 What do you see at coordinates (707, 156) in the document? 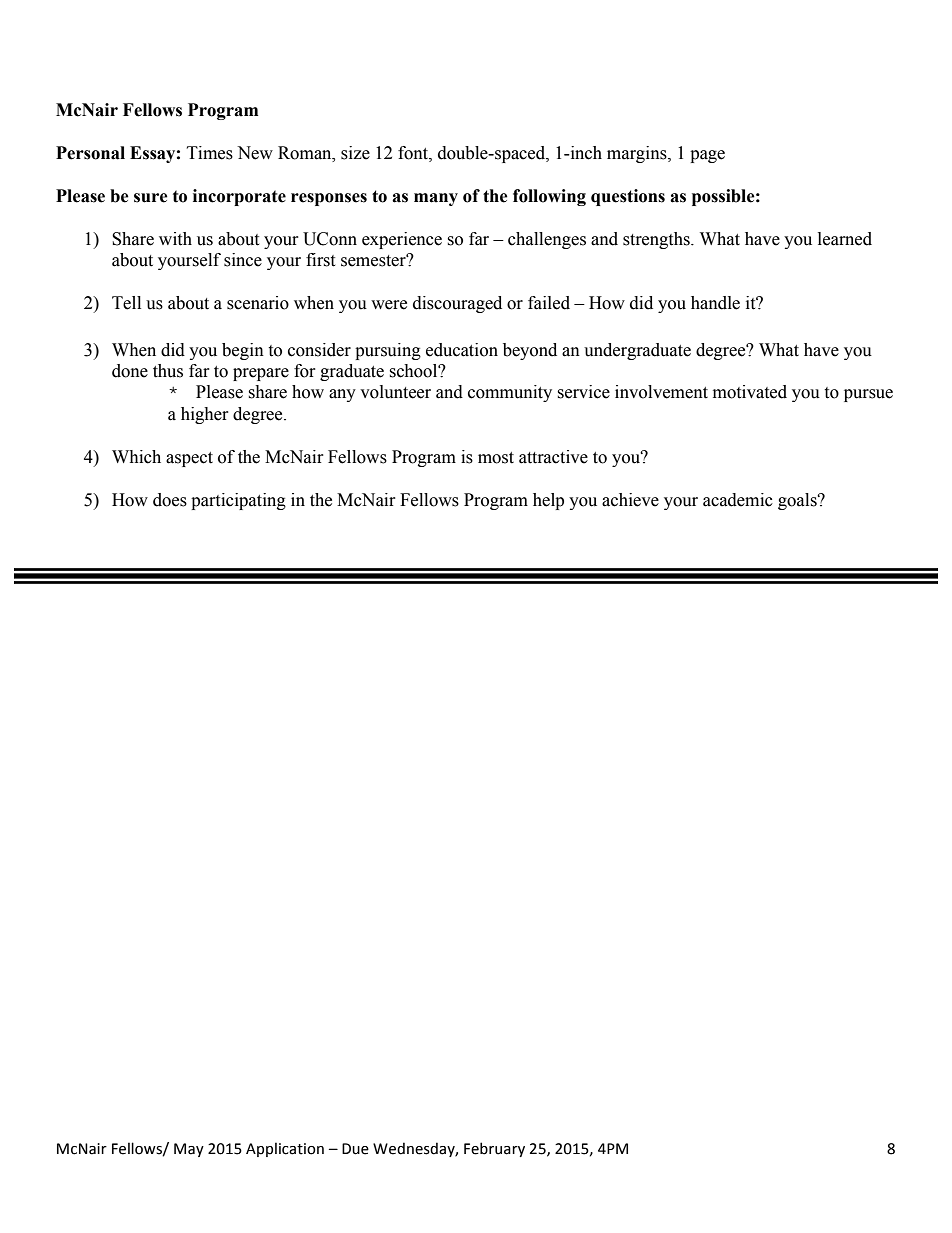
I see `page` at bounding box center [707, 156].
